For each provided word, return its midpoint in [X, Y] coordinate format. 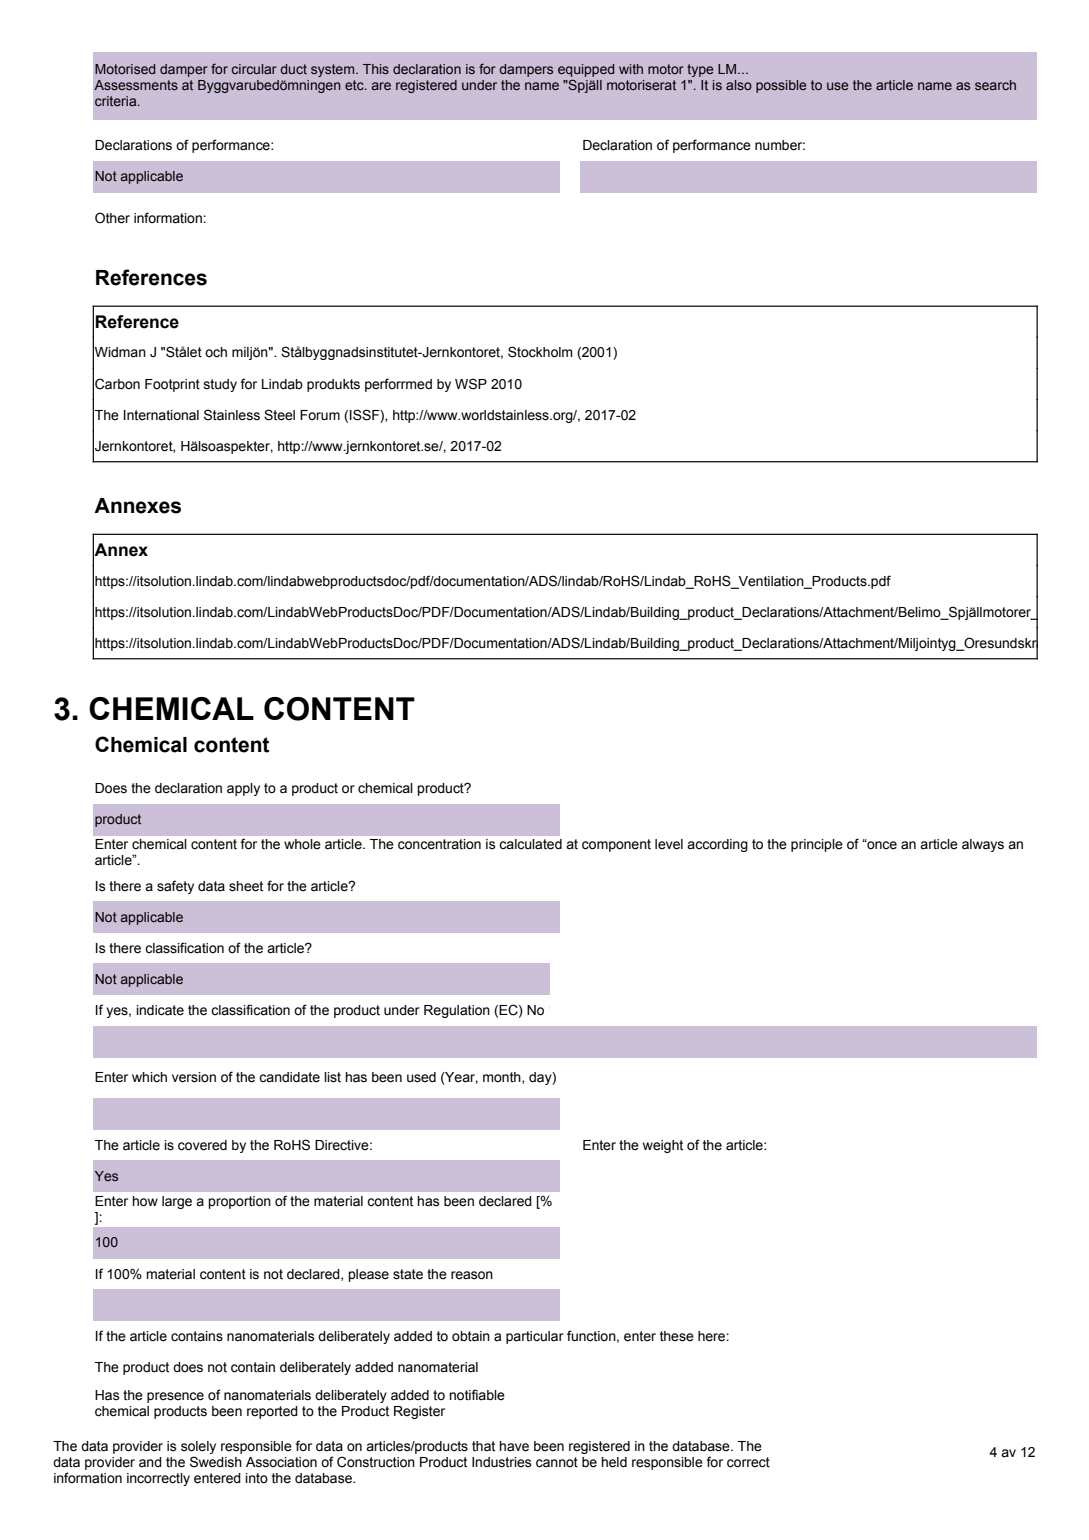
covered [202, 1145]
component [616, 845]
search [995, 85]
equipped [586, 70]
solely [198, 1447]
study [220, 385]
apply [243, 789]
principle [817, 845]
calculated [530, 844]
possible [781, 86]
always [983, 845]
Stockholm [540, 352]
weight [663, 1146]
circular [254, 69]
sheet [246, 886]
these [677, 1336]
